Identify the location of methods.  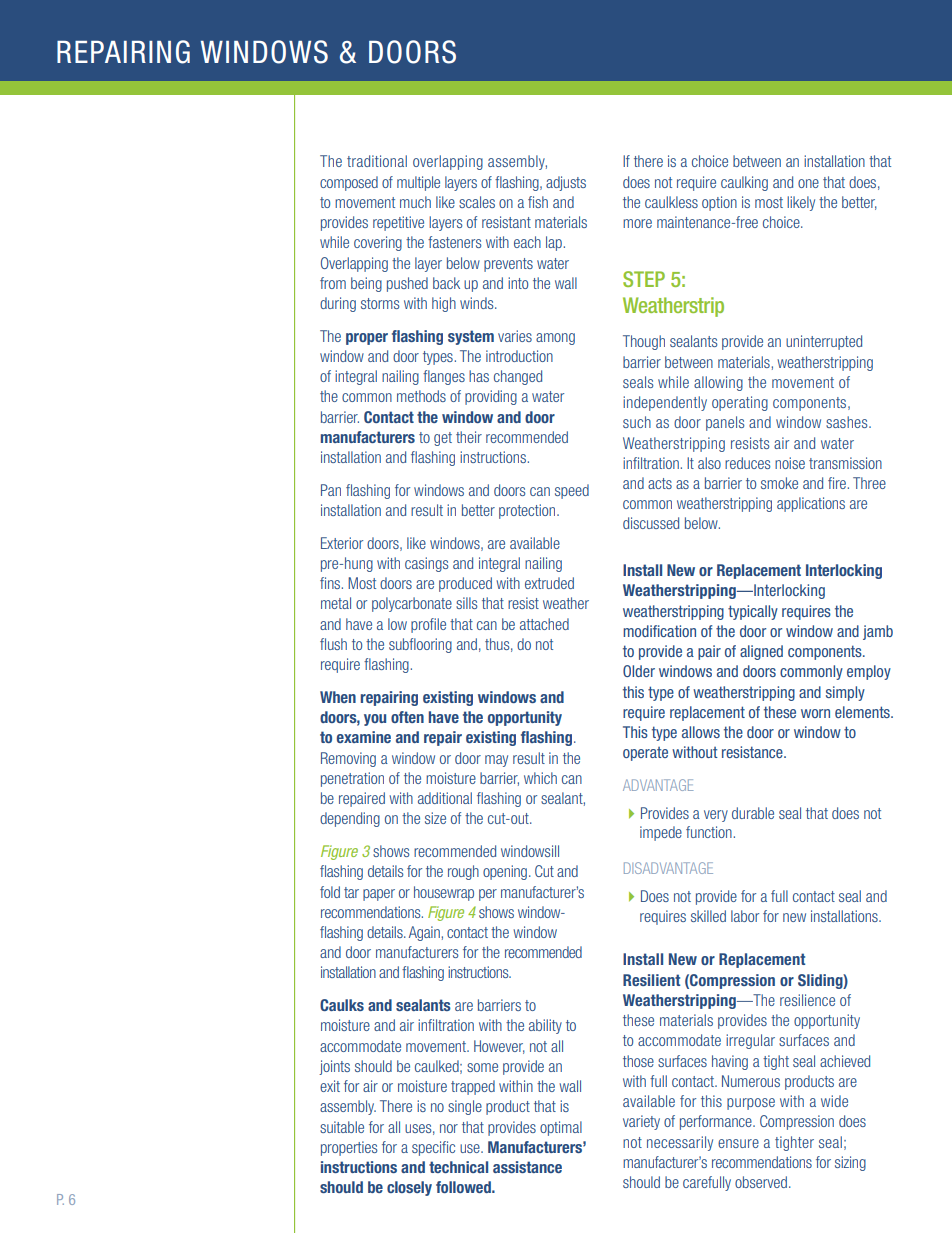
(421, 396).
